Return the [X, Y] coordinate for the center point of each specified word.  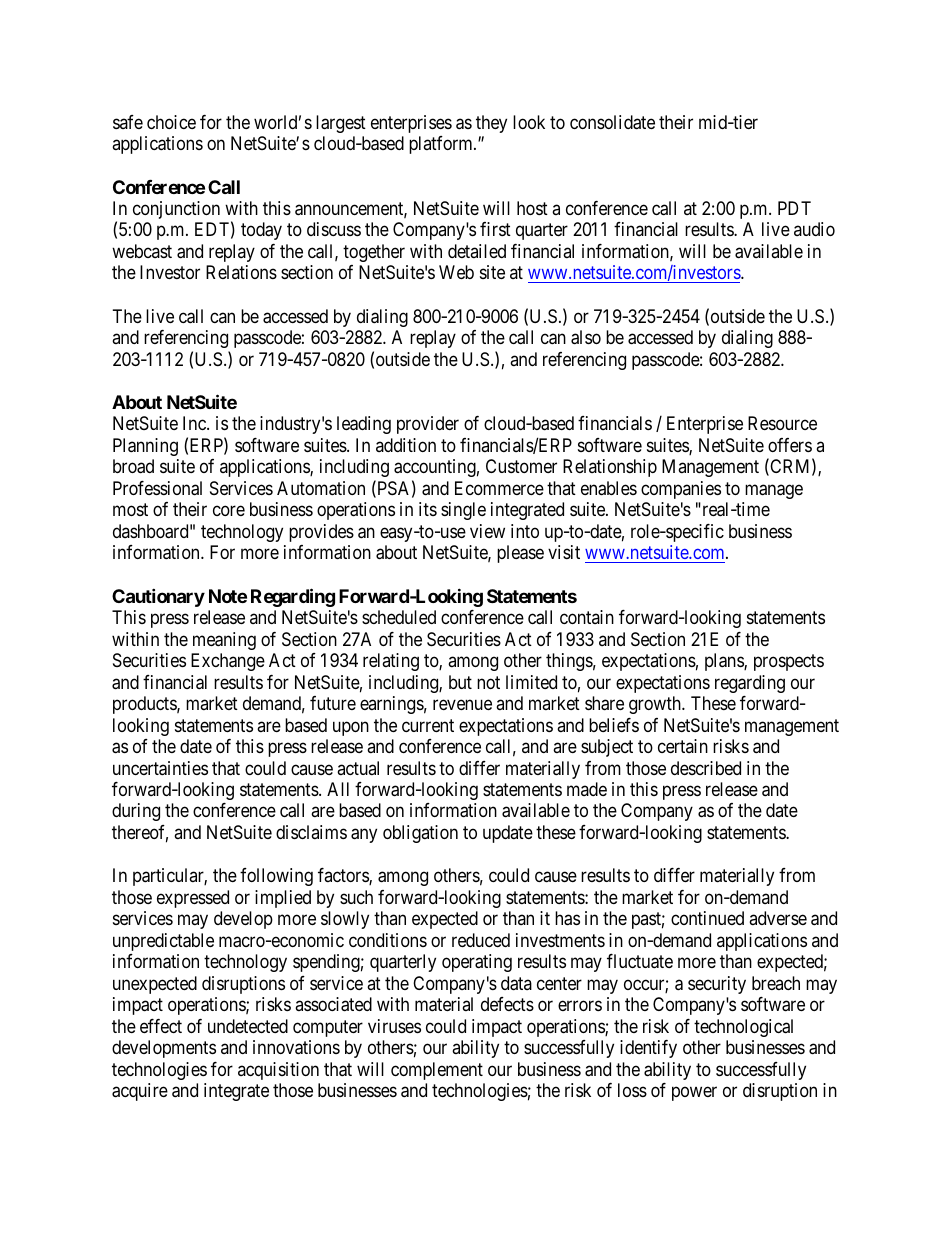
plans [725, 662]
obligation [420, 834]
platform [442, 145]
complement [437, 1071]
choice [171, 122]
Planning [145, 447]
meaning [224, 641]
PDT [794, 208]
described [706, 768]
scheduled [399, 617]
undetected [248, 1026]
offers [790, 445]
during [136, 812]
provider [428, 425]
